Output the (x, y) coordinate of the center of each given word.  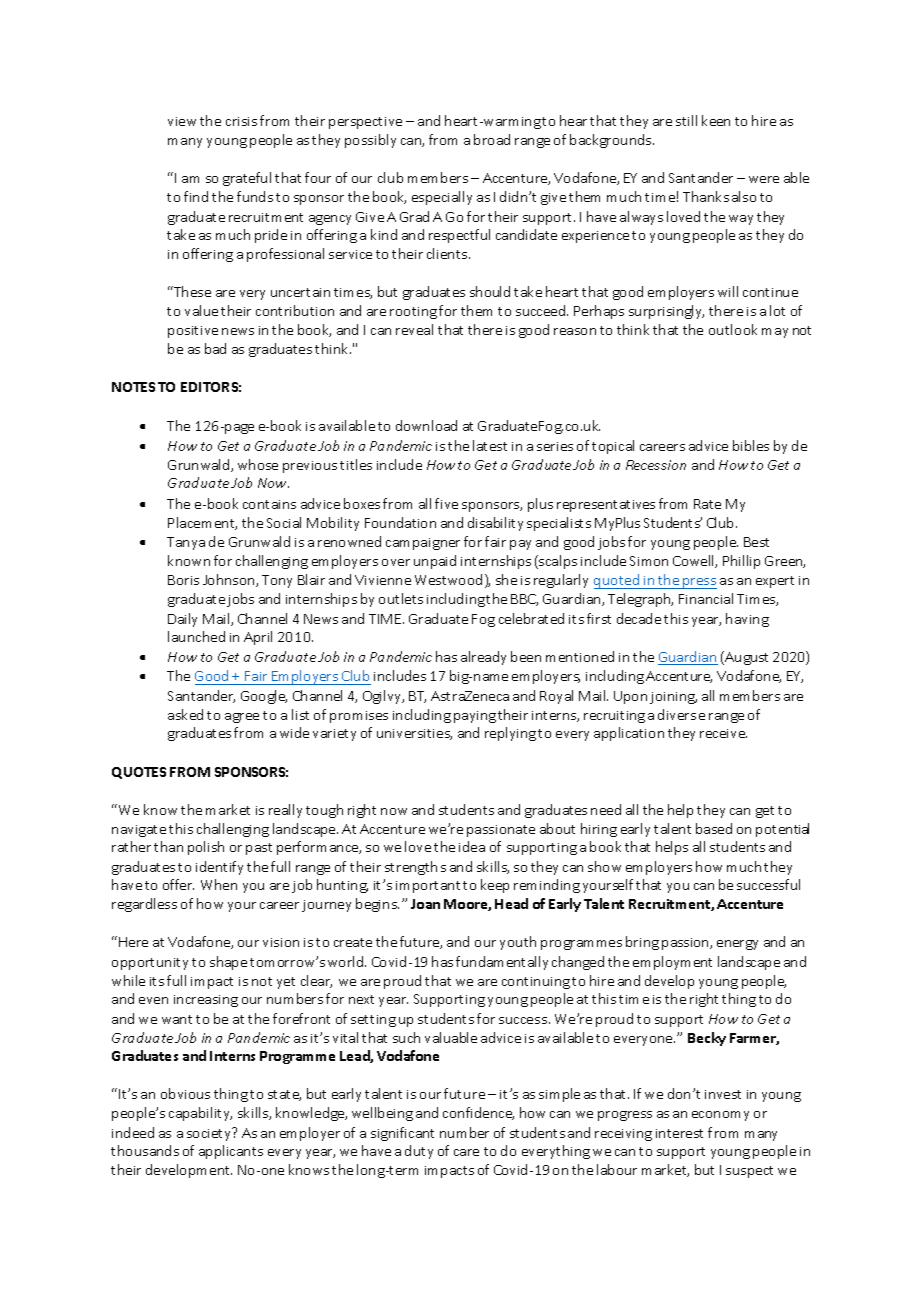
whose (258, 464)
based (714, 828)
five (446, 503)
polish (206, 848)
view (182, 121)
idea (472, 846)
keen (716, 120)
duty (419, 1152)
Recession (656, 465)
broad (492, 139)
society (210, 1134)
